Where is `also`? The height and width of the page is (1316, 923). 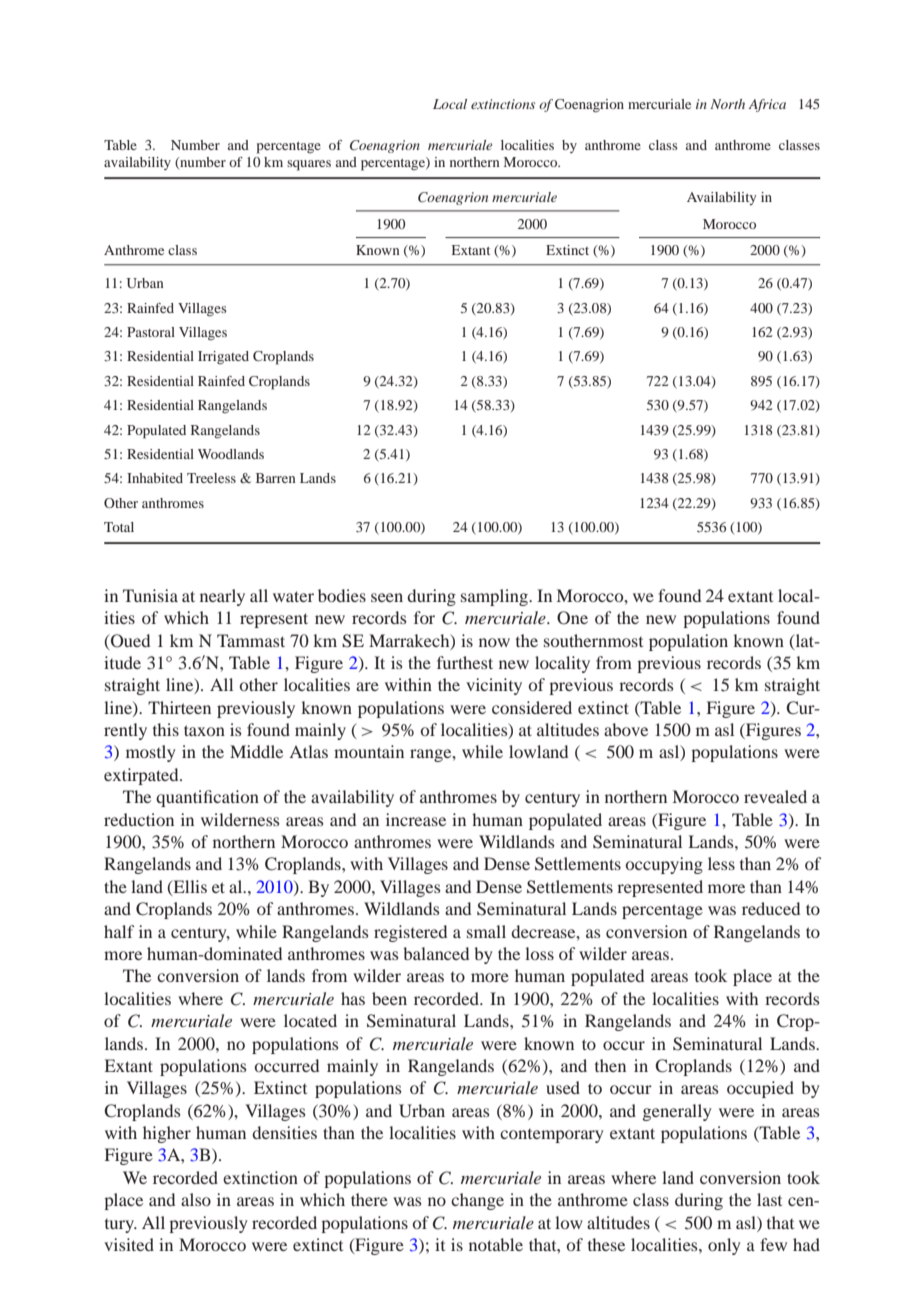 also is located at coordinates (196, 1199).
